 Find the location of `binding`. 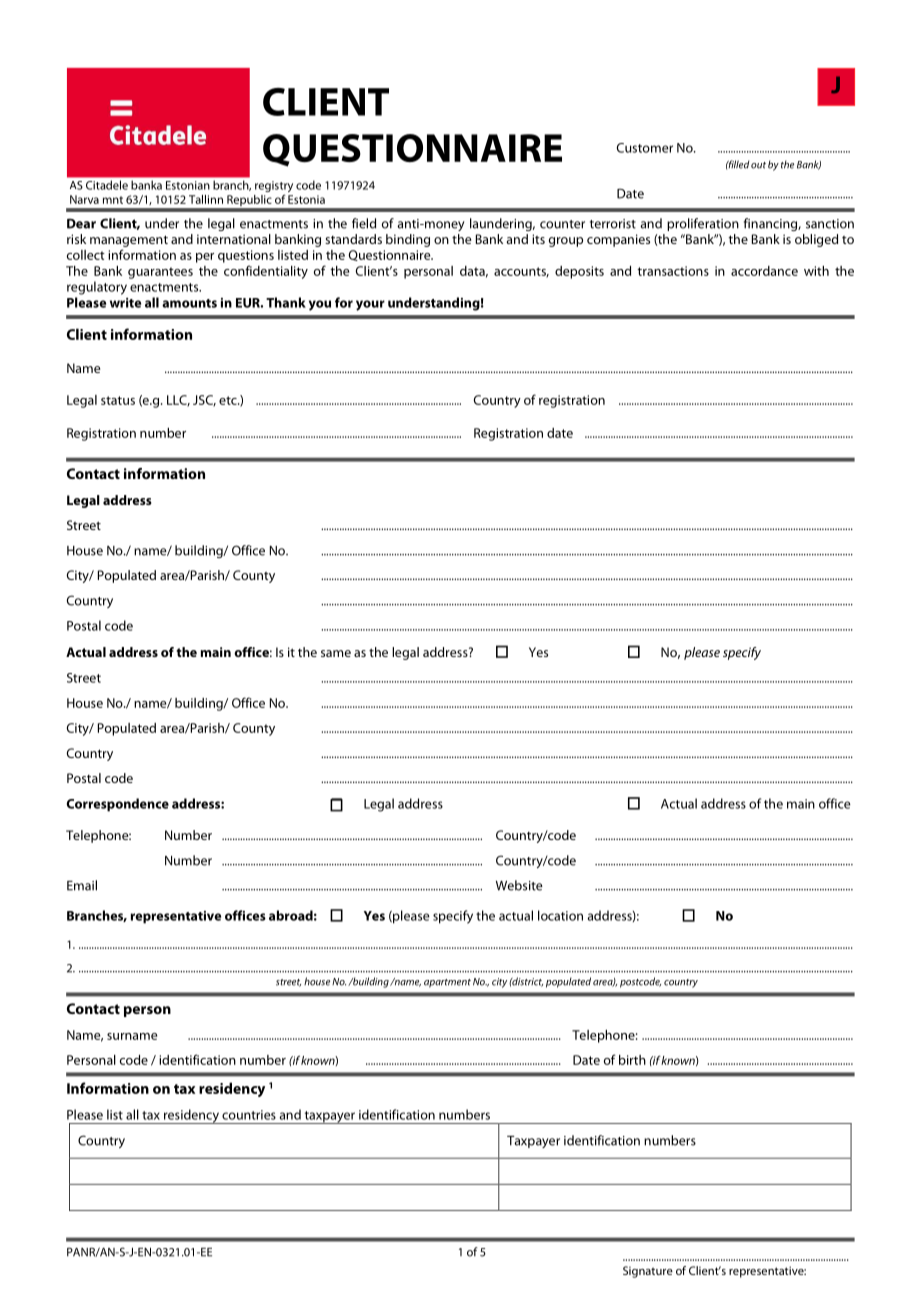

binding is located at coordinates (408, 240).
